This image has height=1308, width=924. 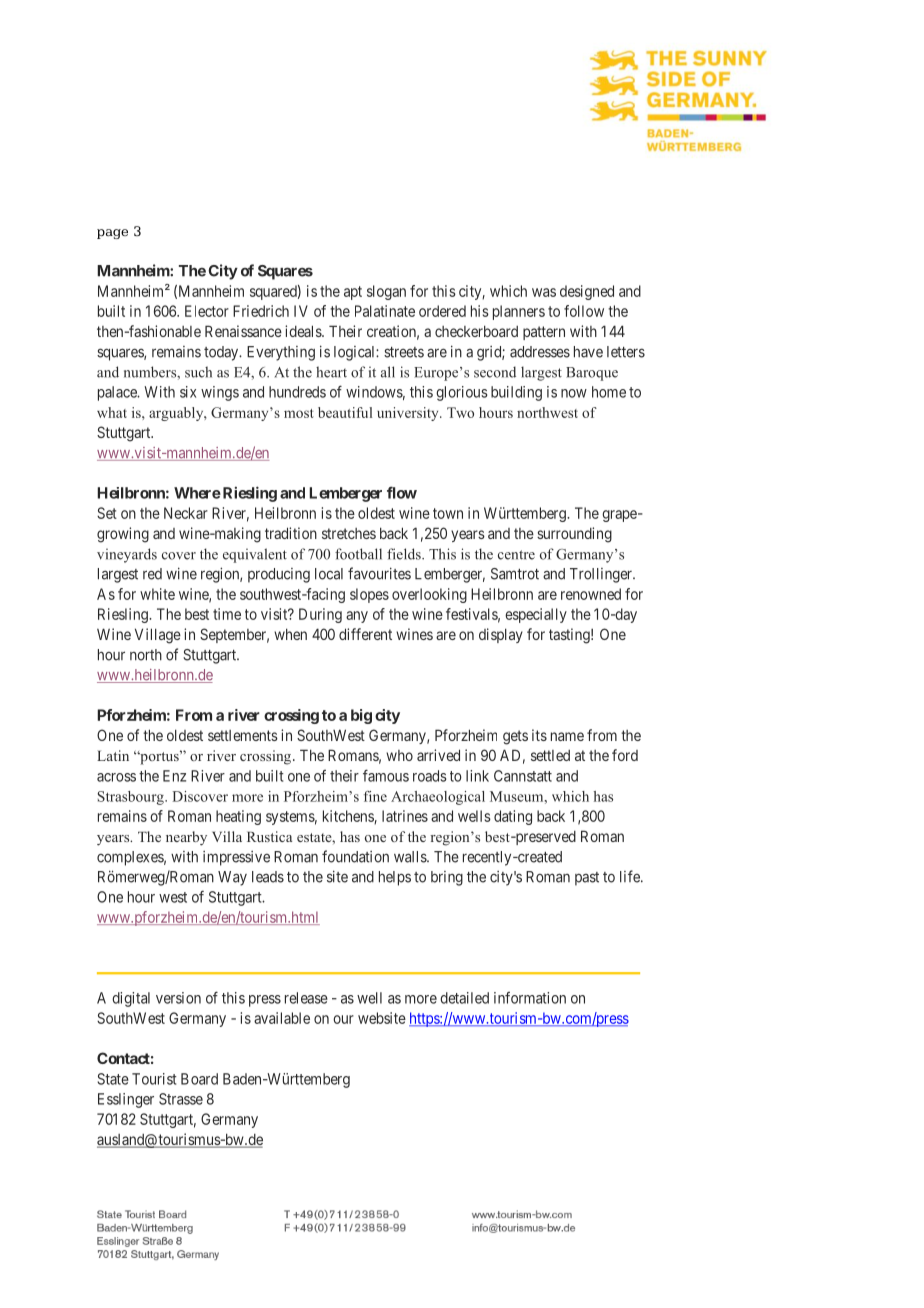 What do you see at coordinates (574, 535) in the image?
I see `surrounding` at bounding box center [574, 535].
